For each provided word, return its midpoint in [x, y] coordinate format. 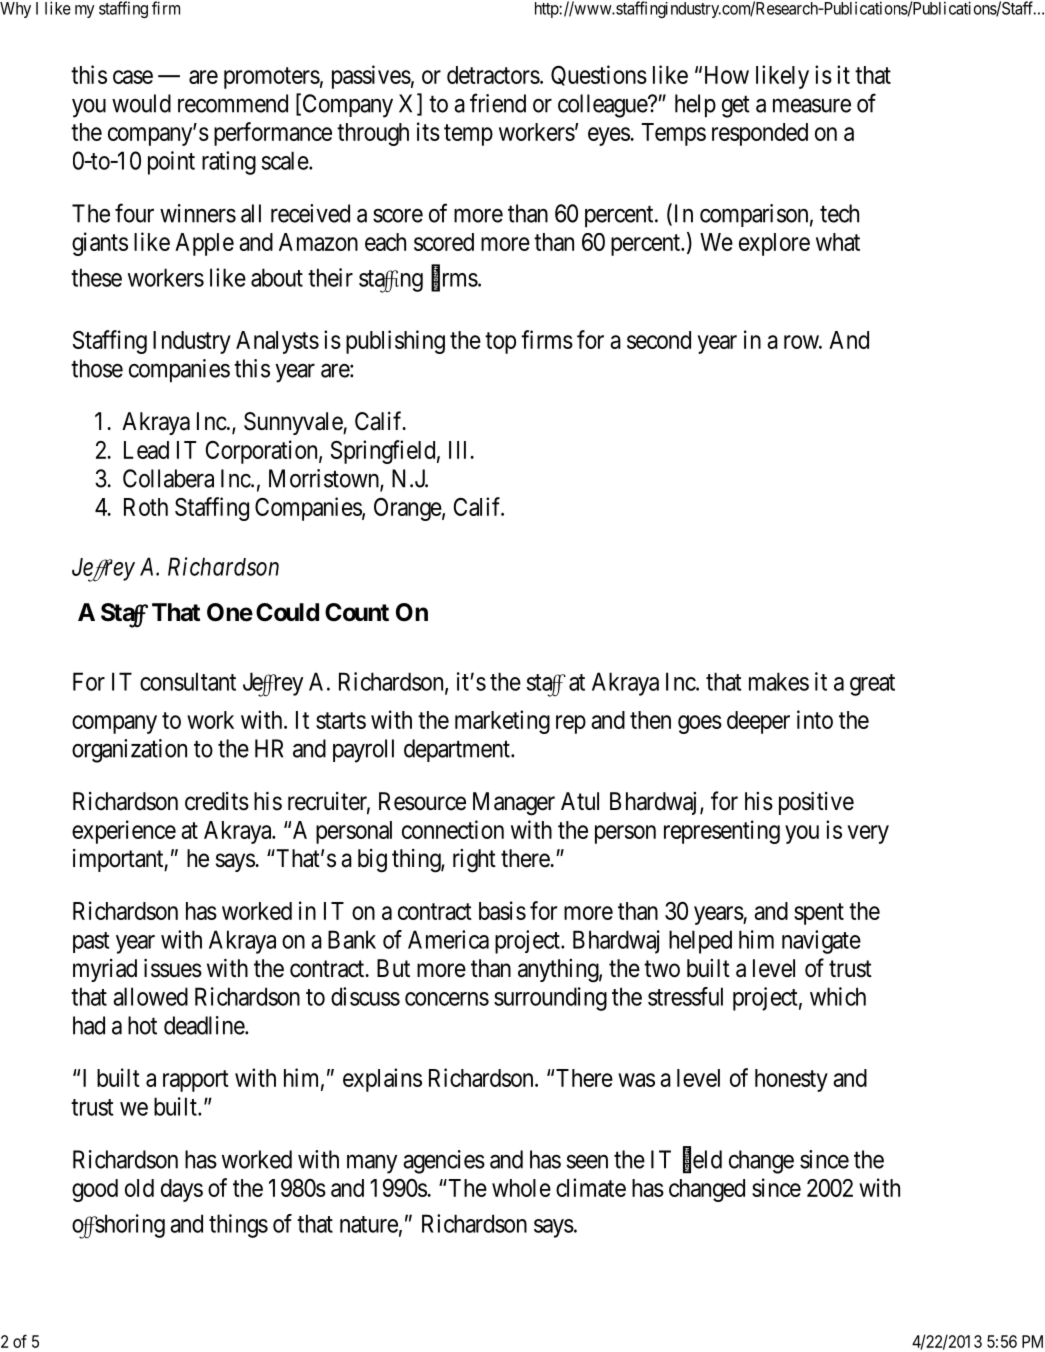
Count [357, 612]
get [736, 107]
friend [498, 103]
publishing [395, 342]
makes [779, 681]
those [97, 368]
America [448, 939]
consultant [188, 681]
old [139, 1188]
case [133, 77]
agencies [444, 1162]
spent [819, 914]
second [659, 340]
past [91, 942]
